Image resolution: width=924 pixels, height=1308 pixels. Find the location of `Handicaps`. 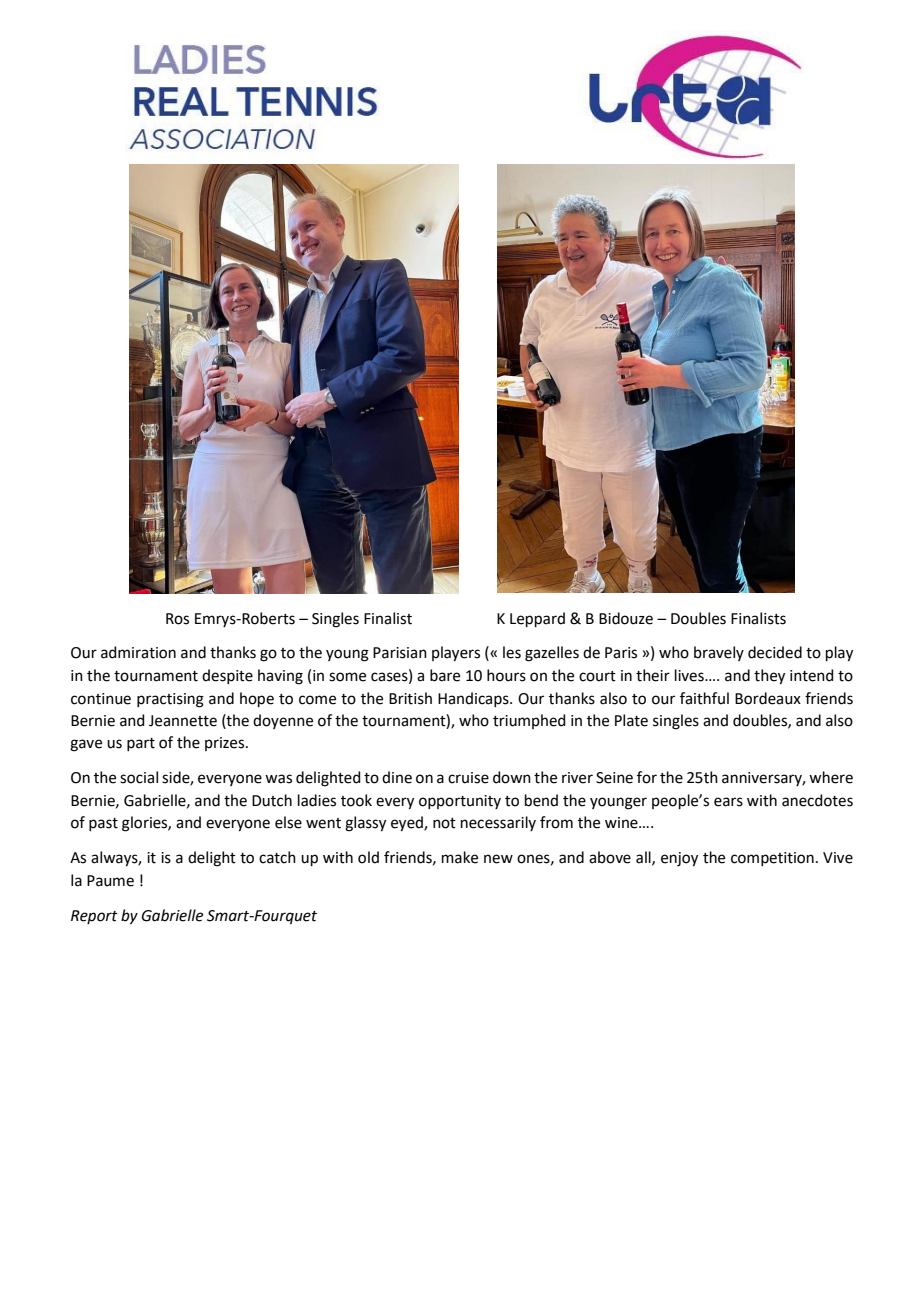

Handicaps is located at coordinates (474, 699).
